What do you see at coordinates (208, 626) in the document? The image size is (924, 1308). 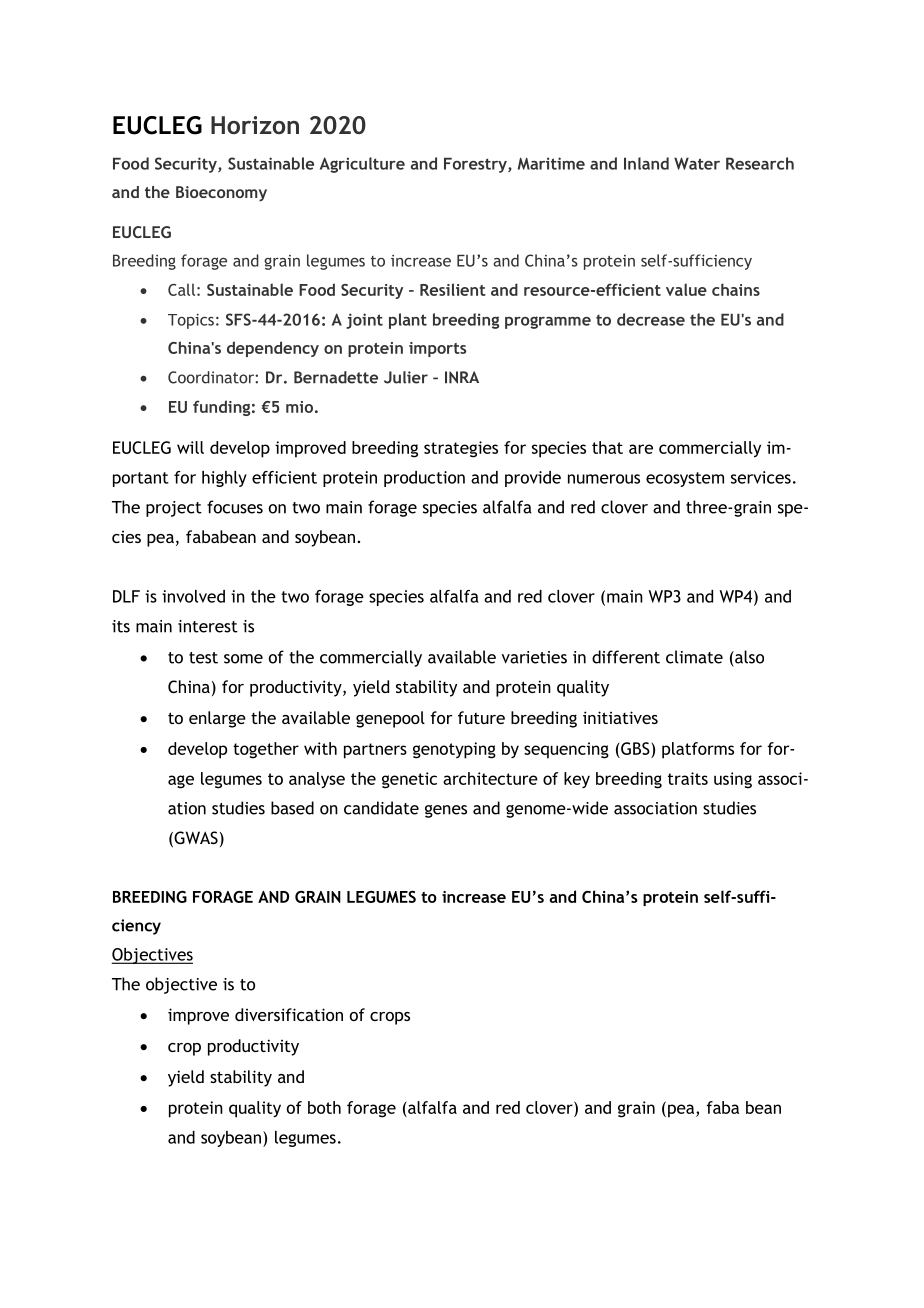 I see `interest` at bounding box center [208, 626].
